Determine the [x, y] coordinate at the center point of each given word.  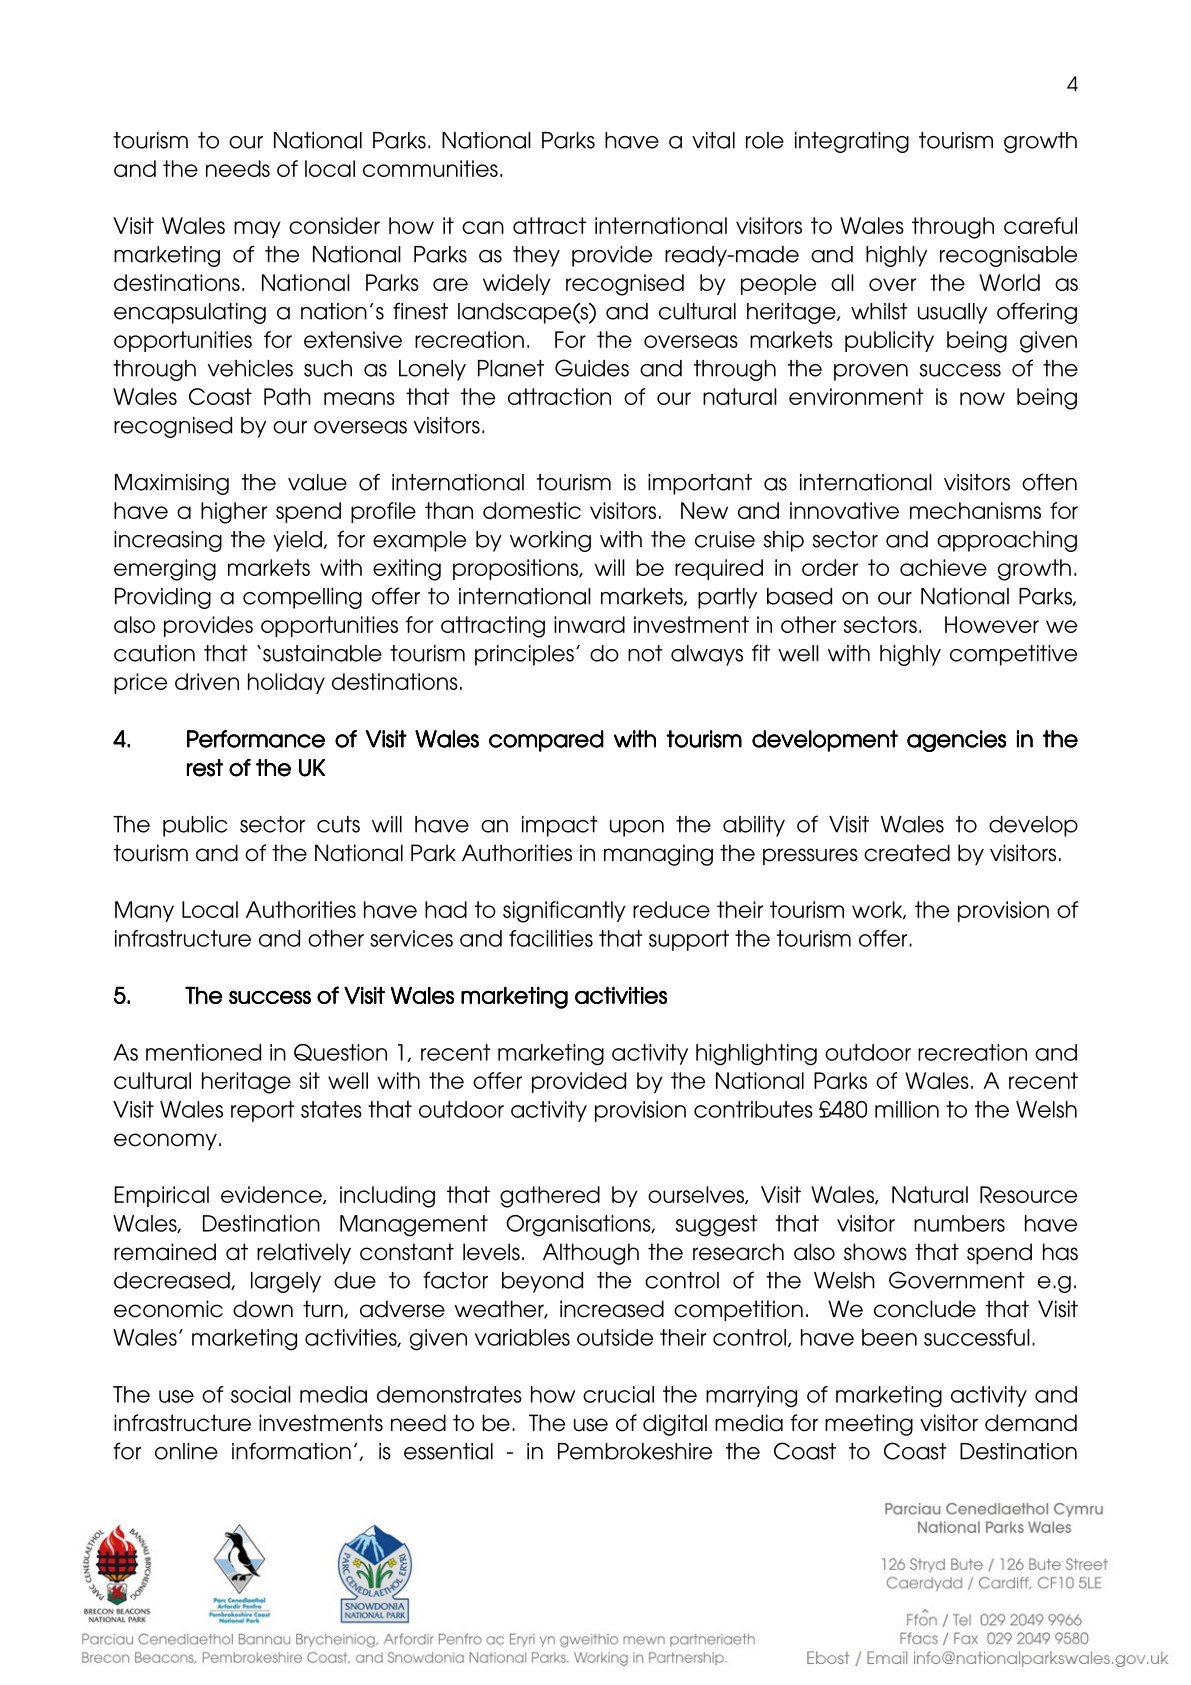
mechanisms [975, 510]
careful [1040, 225]
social [261, 1394]
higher [234, 513]
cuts [338, 824]
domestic [532, 510]
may [257, 229]
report [263, 1111]
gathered [550, 1197]
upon [637, 828]
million [907, 1109]
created [907, 853]
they [536, 256]
